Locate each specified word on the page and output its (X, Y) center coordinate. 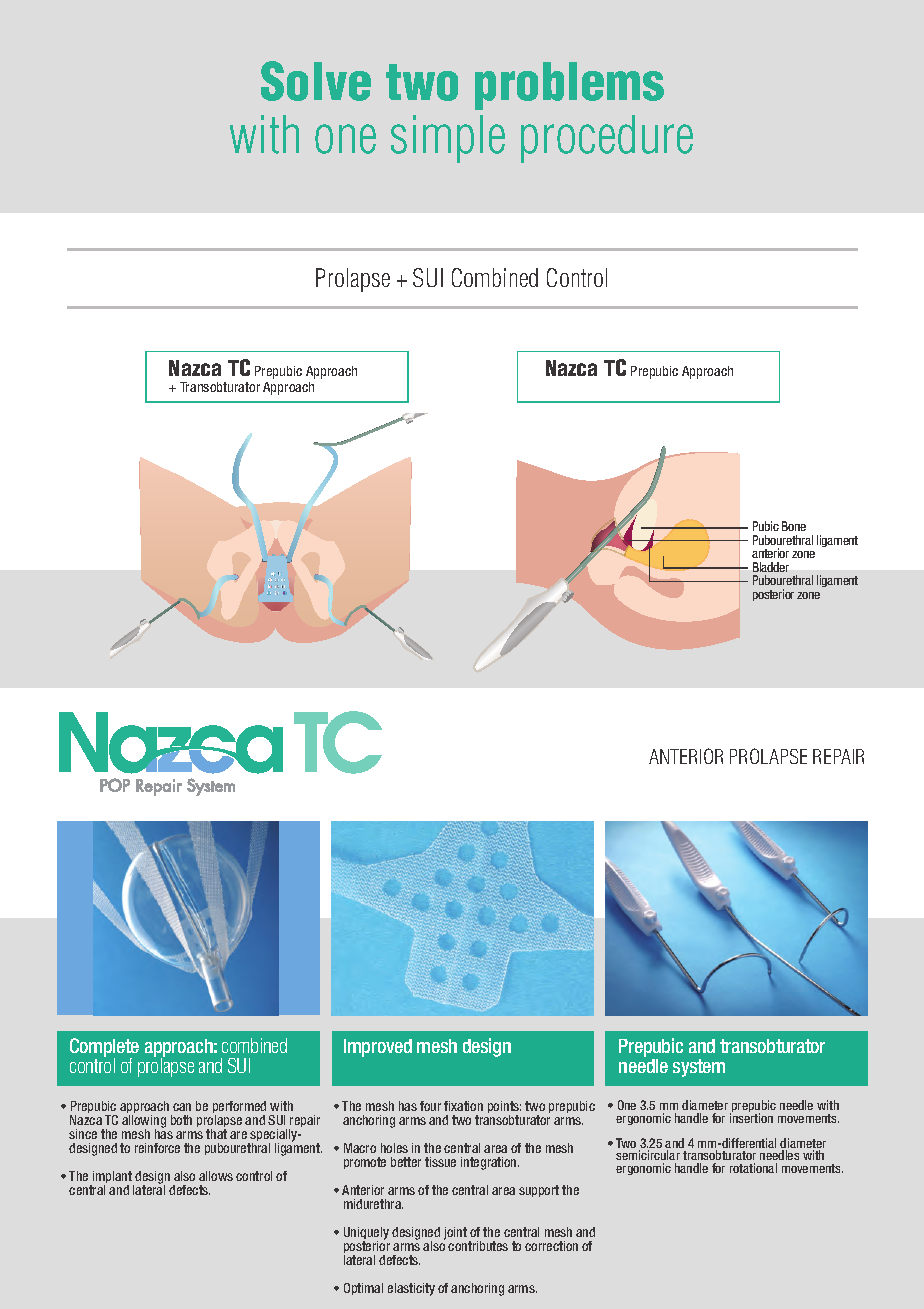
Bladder (771, 567)
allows (216, 1176)
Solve (316, 81)
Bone (794, 526)
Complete (104, 1048)
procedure (607, 139)
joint (455, 1233)
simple (448, 139)
